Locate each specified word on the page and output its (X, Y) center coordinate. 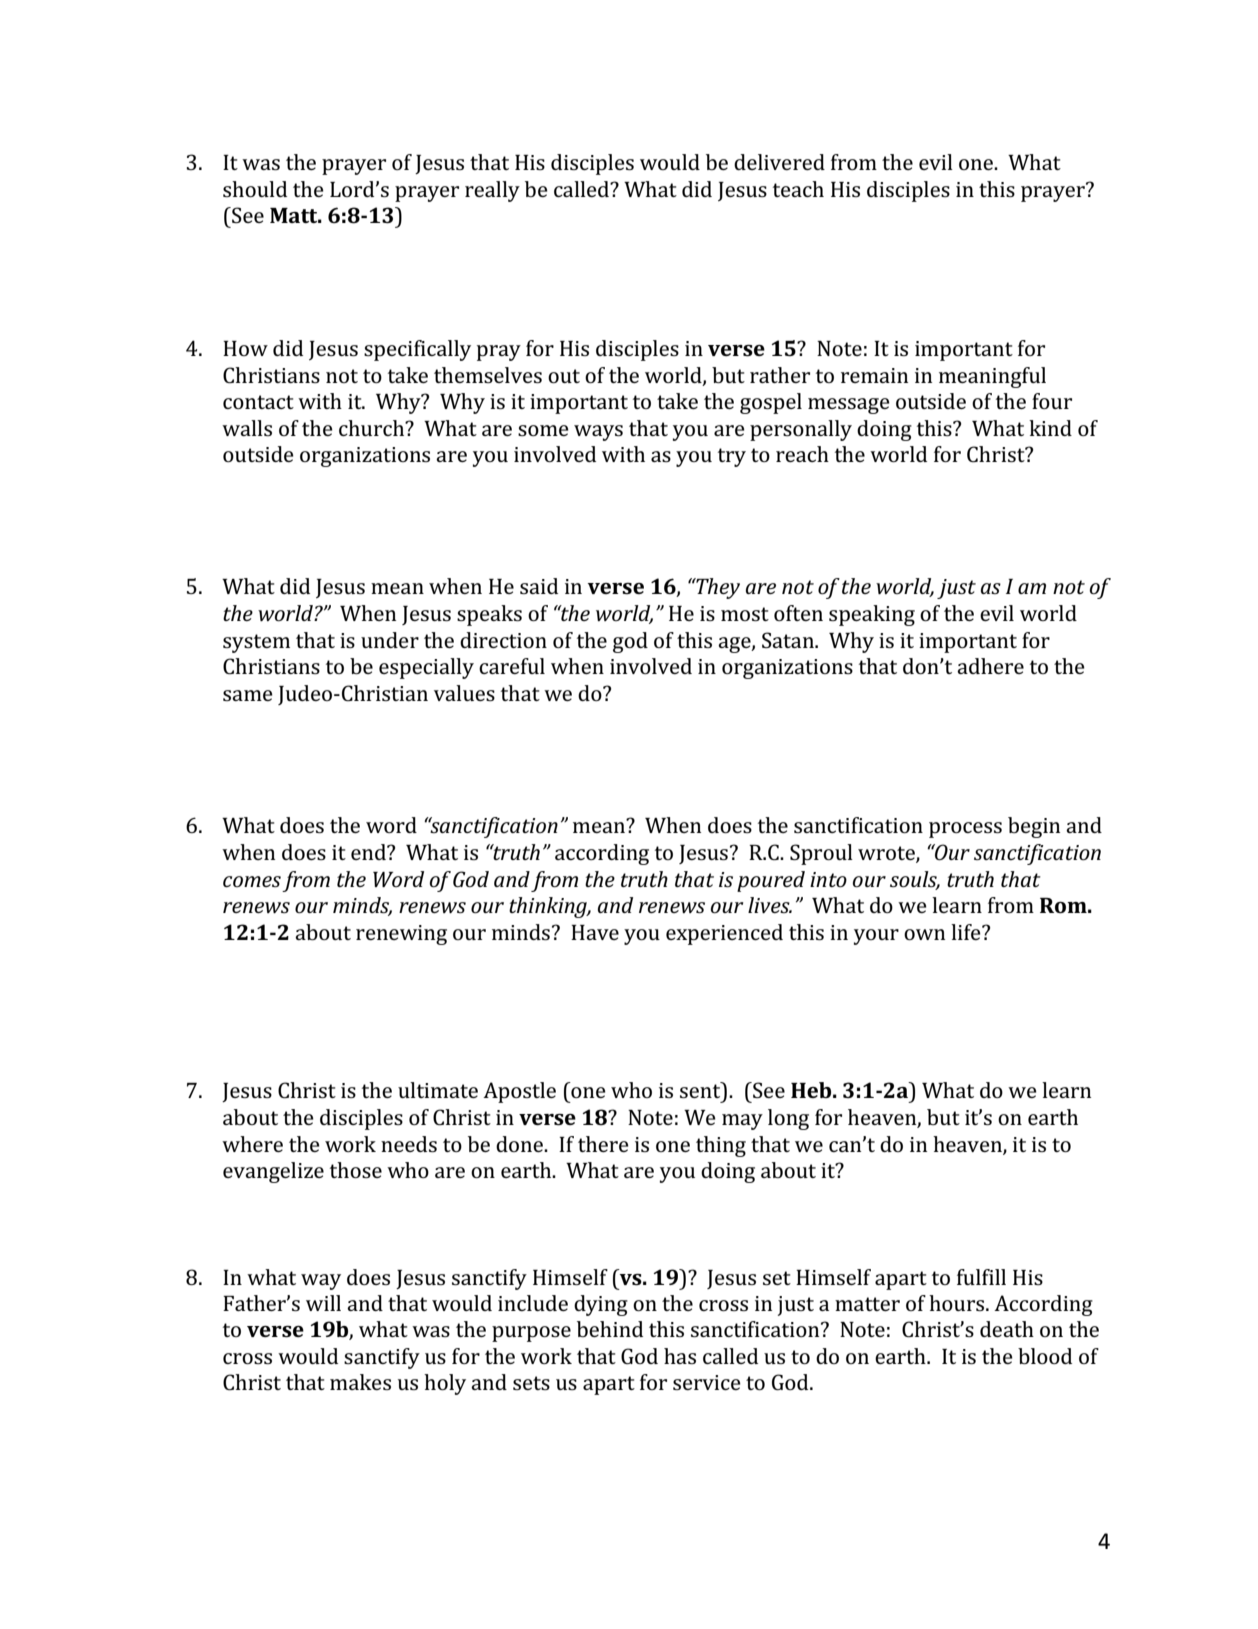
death (1007, 1329)
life (967, 932)
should (255, 189)
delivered (779, 162)
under (390, 640)
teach (798, 189)
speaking (872, 615)
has (680, 1356)
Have (595, 932)
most (745, 614)
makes (360, 1382)
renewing (401, 935)
